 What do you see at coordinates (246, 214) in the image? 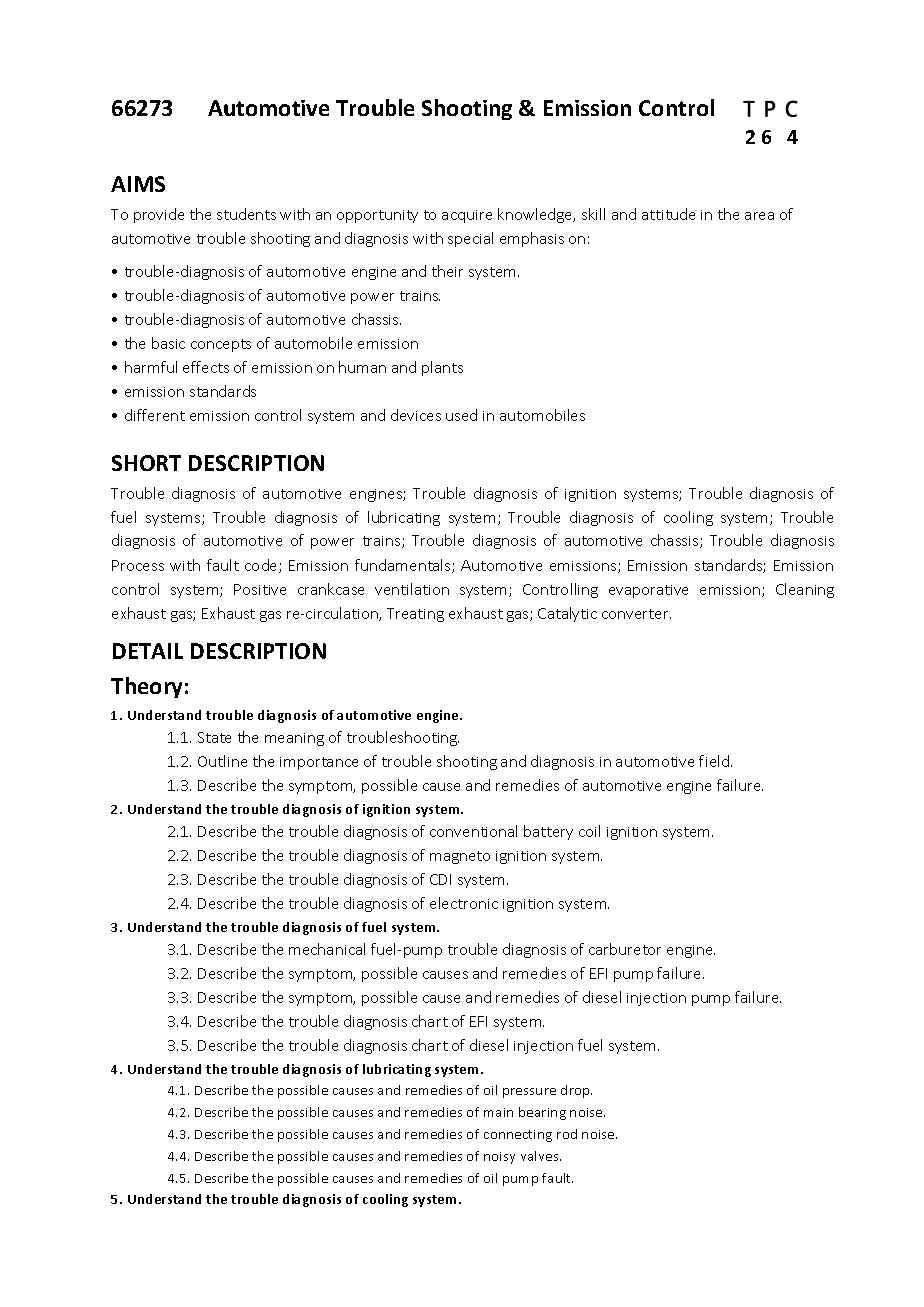
I see `students` at bounding box center [246, 214].
